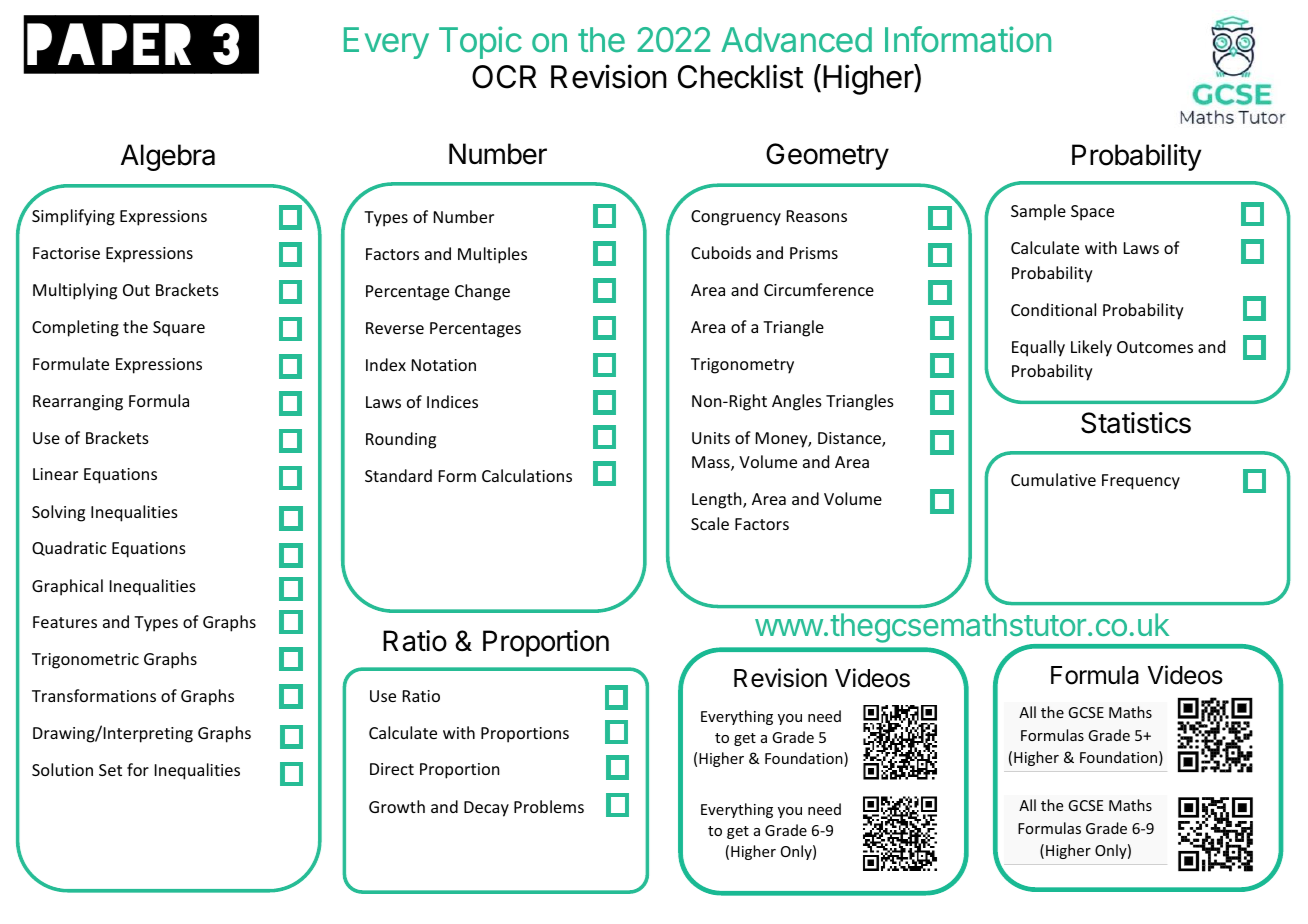 This page has width=1308, height=924. Describe the element at coordinates (504, 77) in the page. I see `OCR` at that location.
